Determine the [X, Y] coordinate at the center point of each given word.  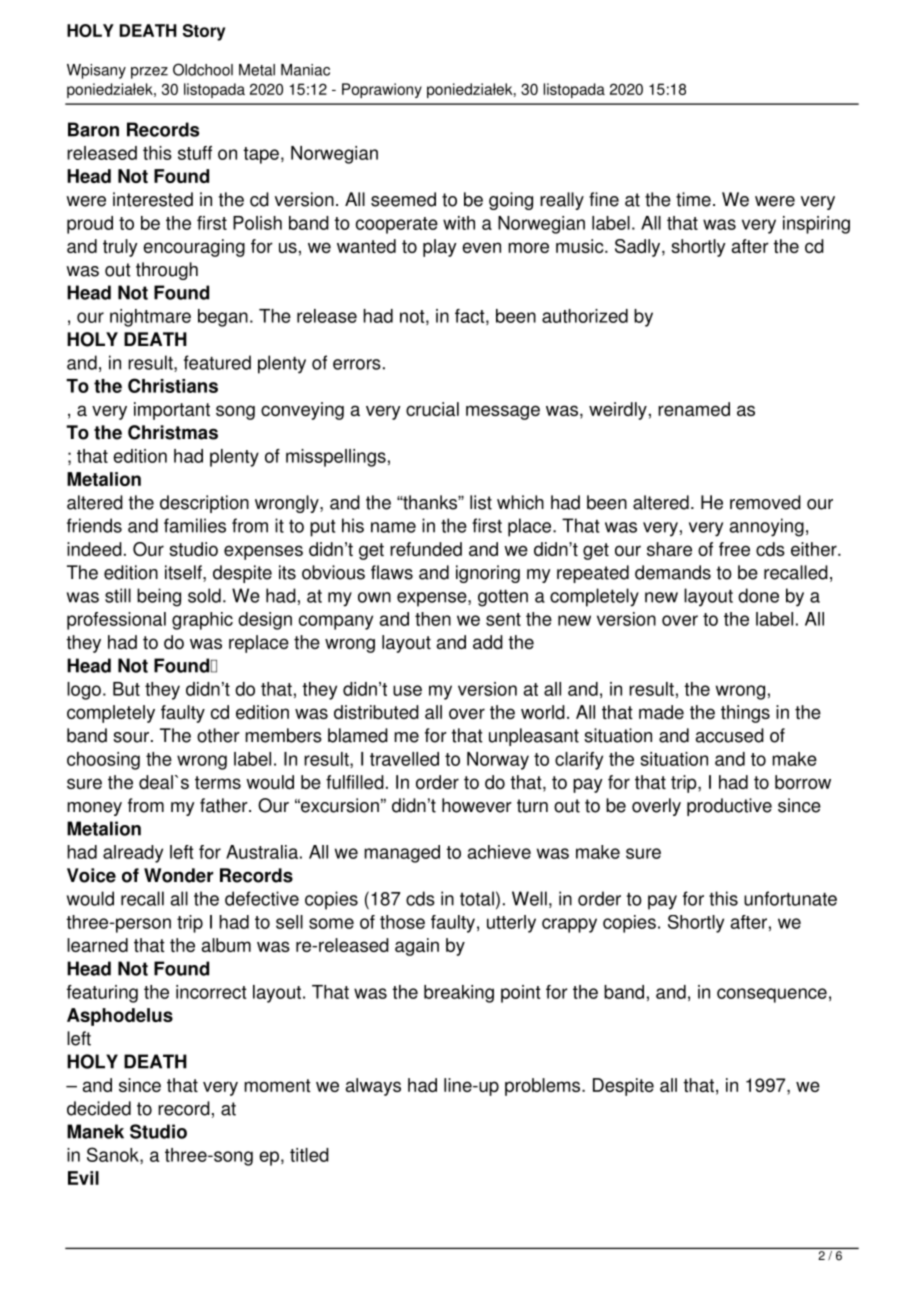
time [693, 199]
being [159, 597]
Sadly [639, 248]
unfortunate [790, 898]
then [433, 619]
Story [204, 32]
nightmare [150, 318]
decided [99, 1108]
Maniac [305, 70]
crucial [432, 409]
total [477, 898]
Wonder [178, 875]
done [758, 595]
